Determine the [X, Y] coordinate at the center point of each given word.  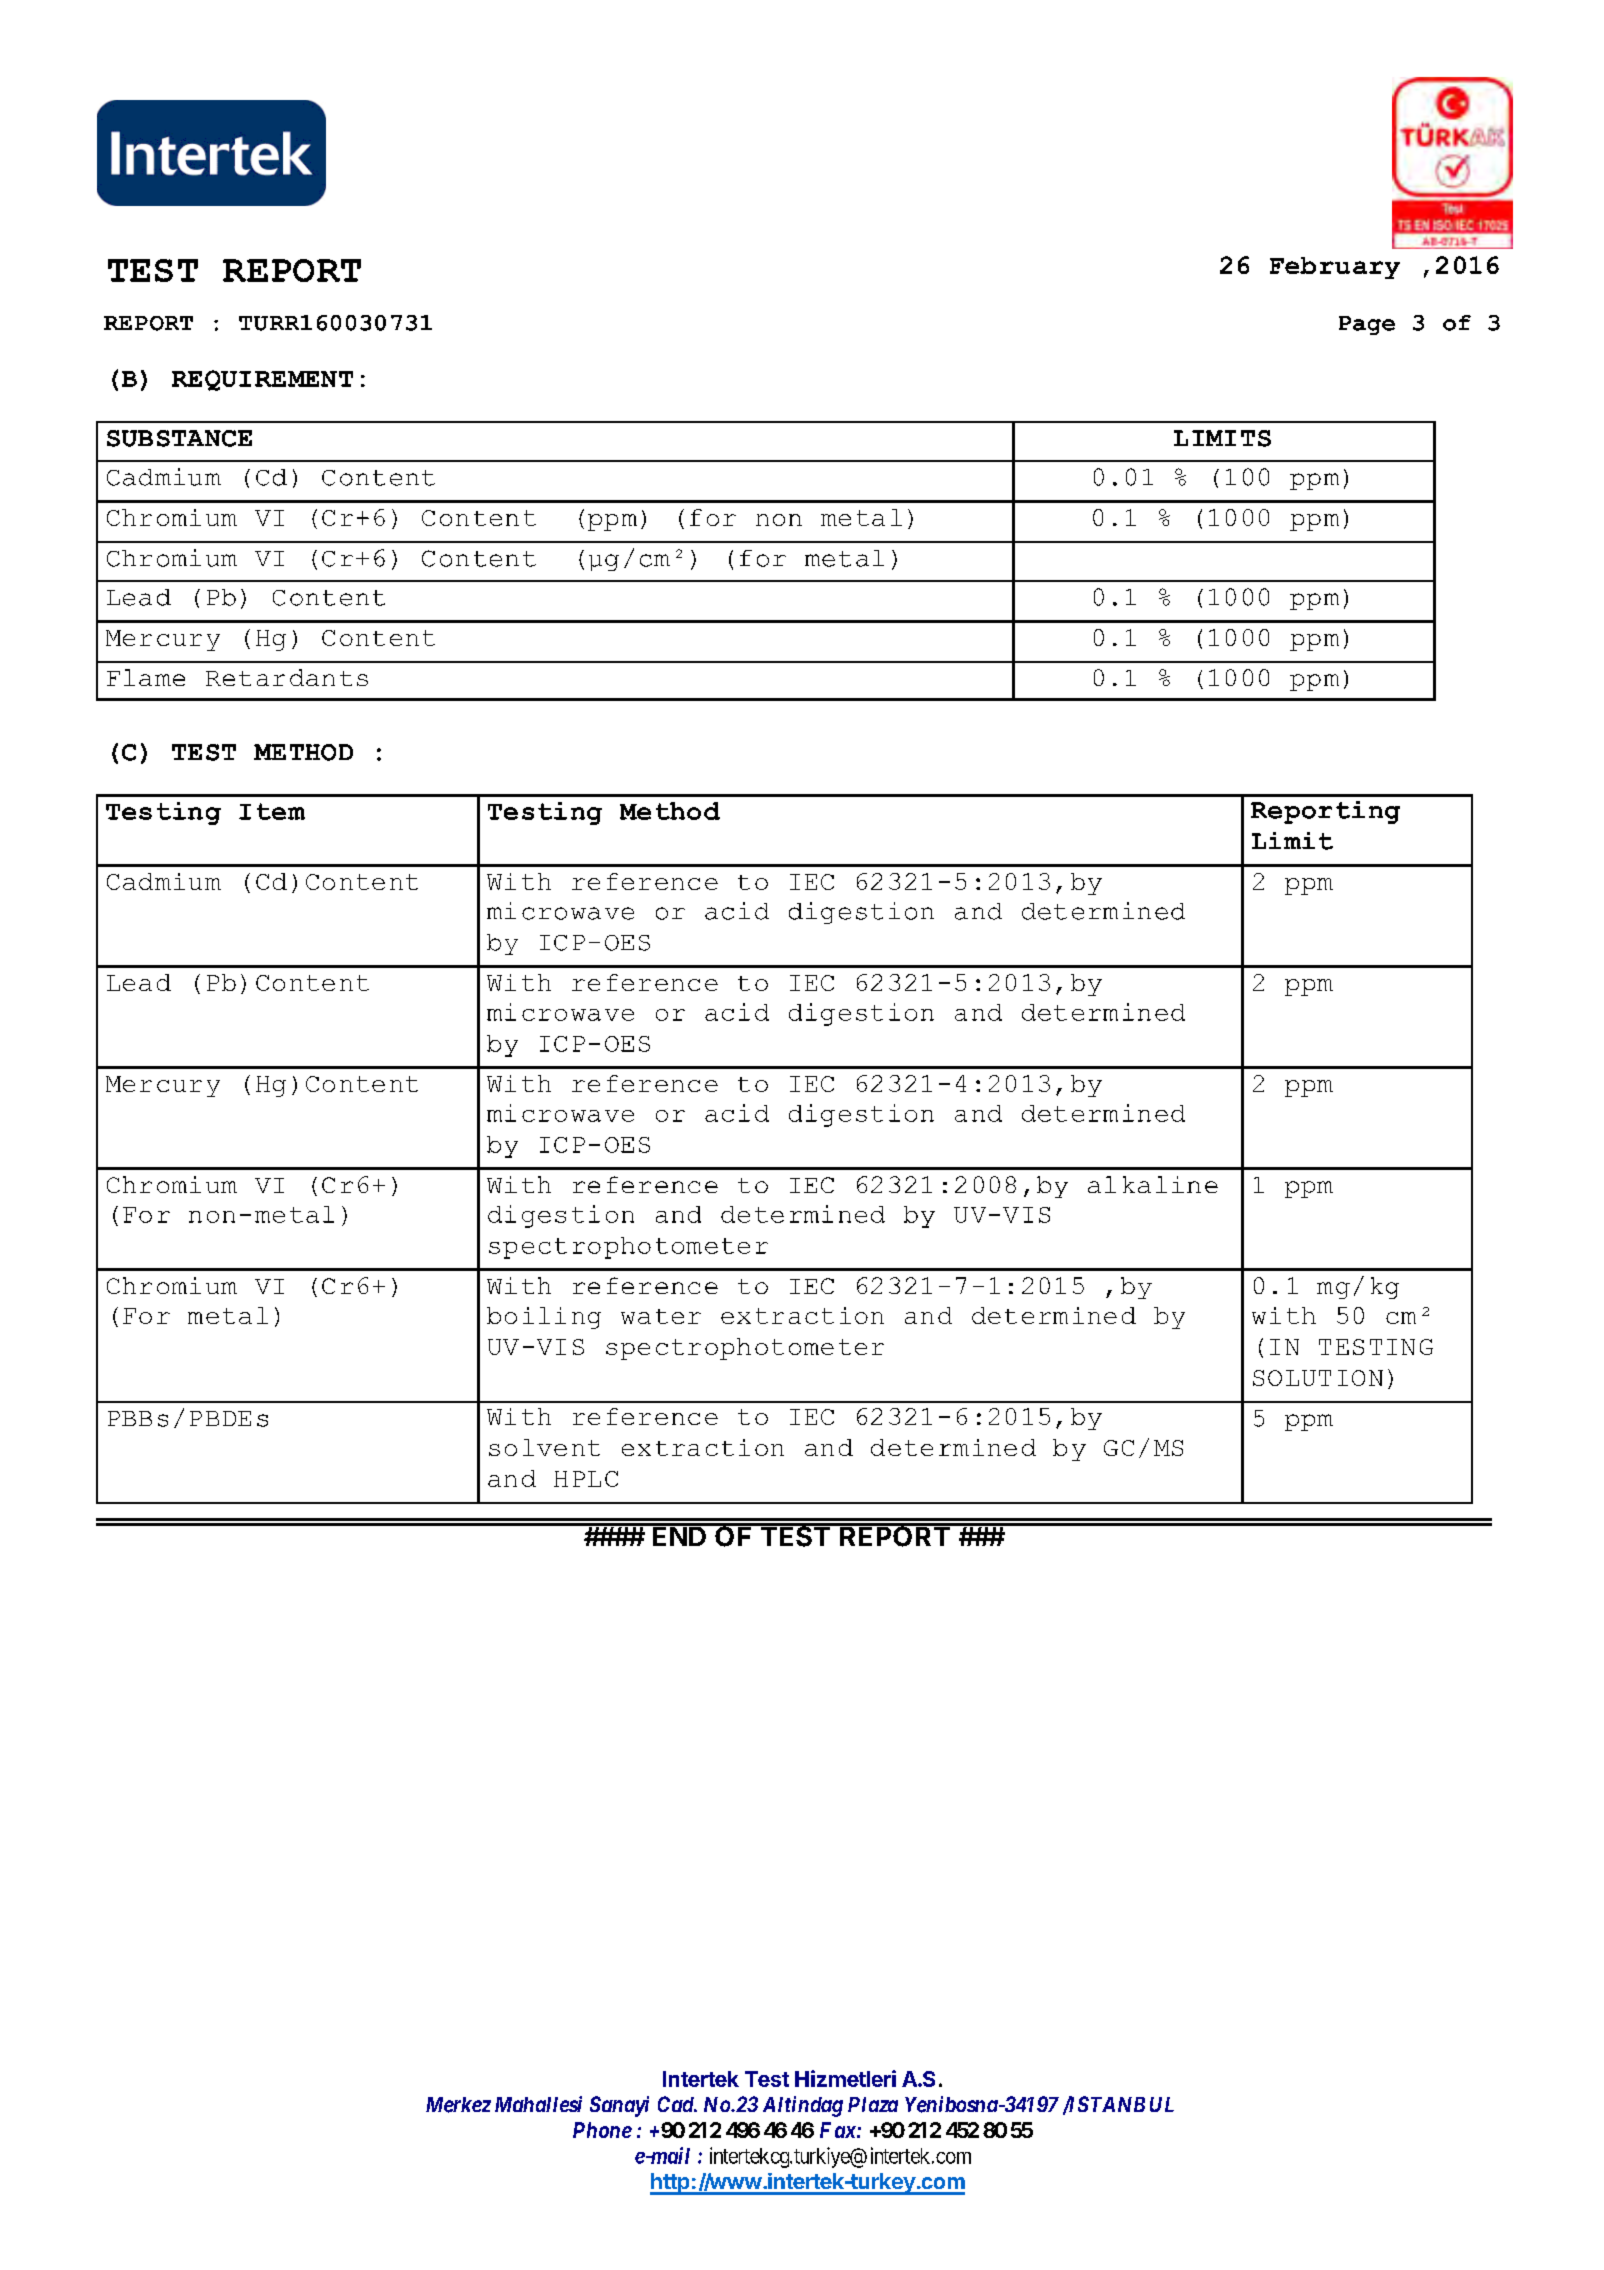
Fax [839, 2130]
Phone [602, 2130]
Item [272, 811]
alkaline [1153, 1184]
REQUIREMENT [262, 380]
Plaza [873, 2104]
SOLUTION [1318, 1378]
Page [1367, 325]
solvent [544, 1447]
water [661, 1316]
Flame [146, 677]
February [1335, 268]
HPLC [586, 1479]
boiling [544, 1318]
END [679, 1535]
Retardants [287, 677]
